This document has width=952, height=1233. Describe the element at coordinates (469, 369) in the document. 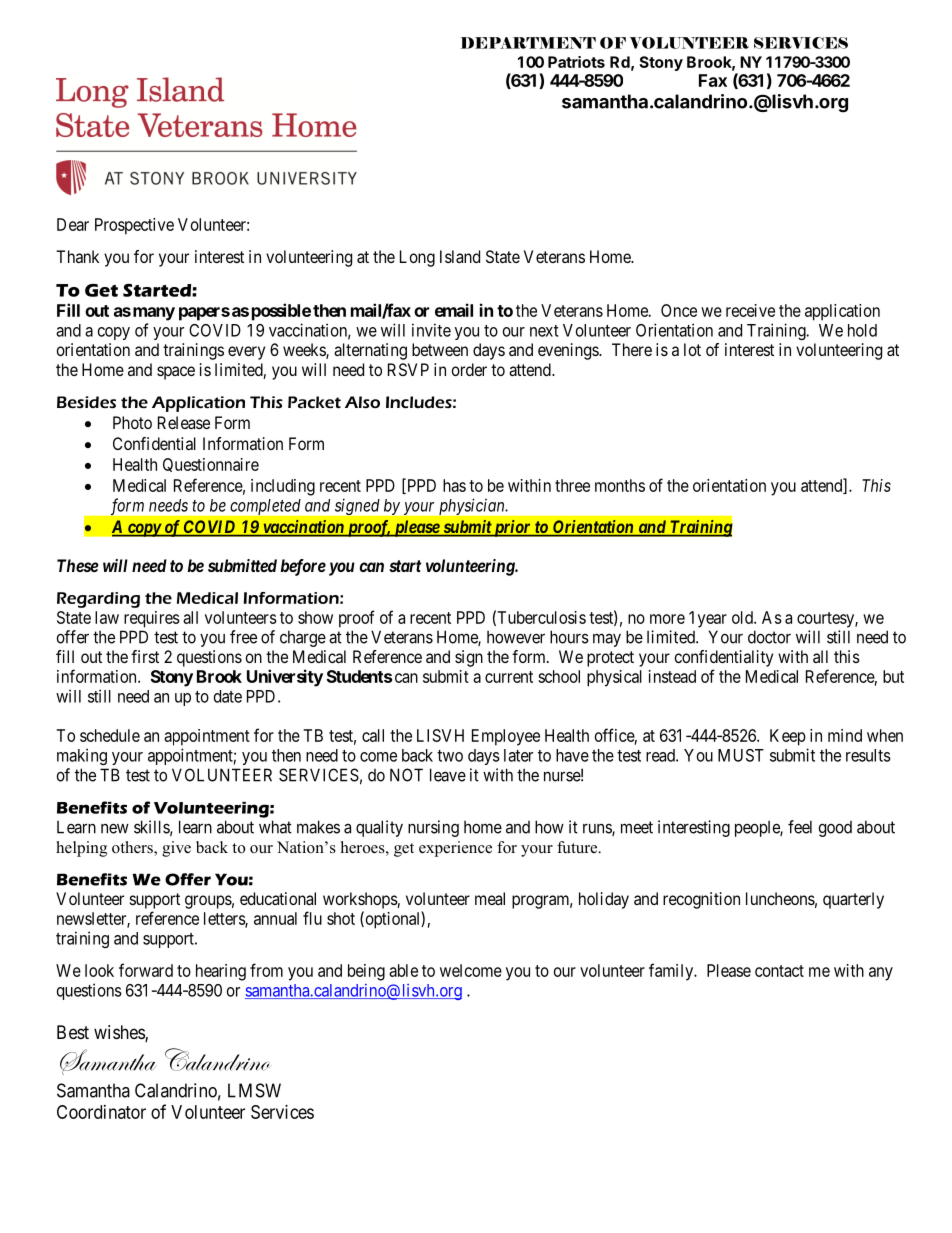

I see `order` at that location.
